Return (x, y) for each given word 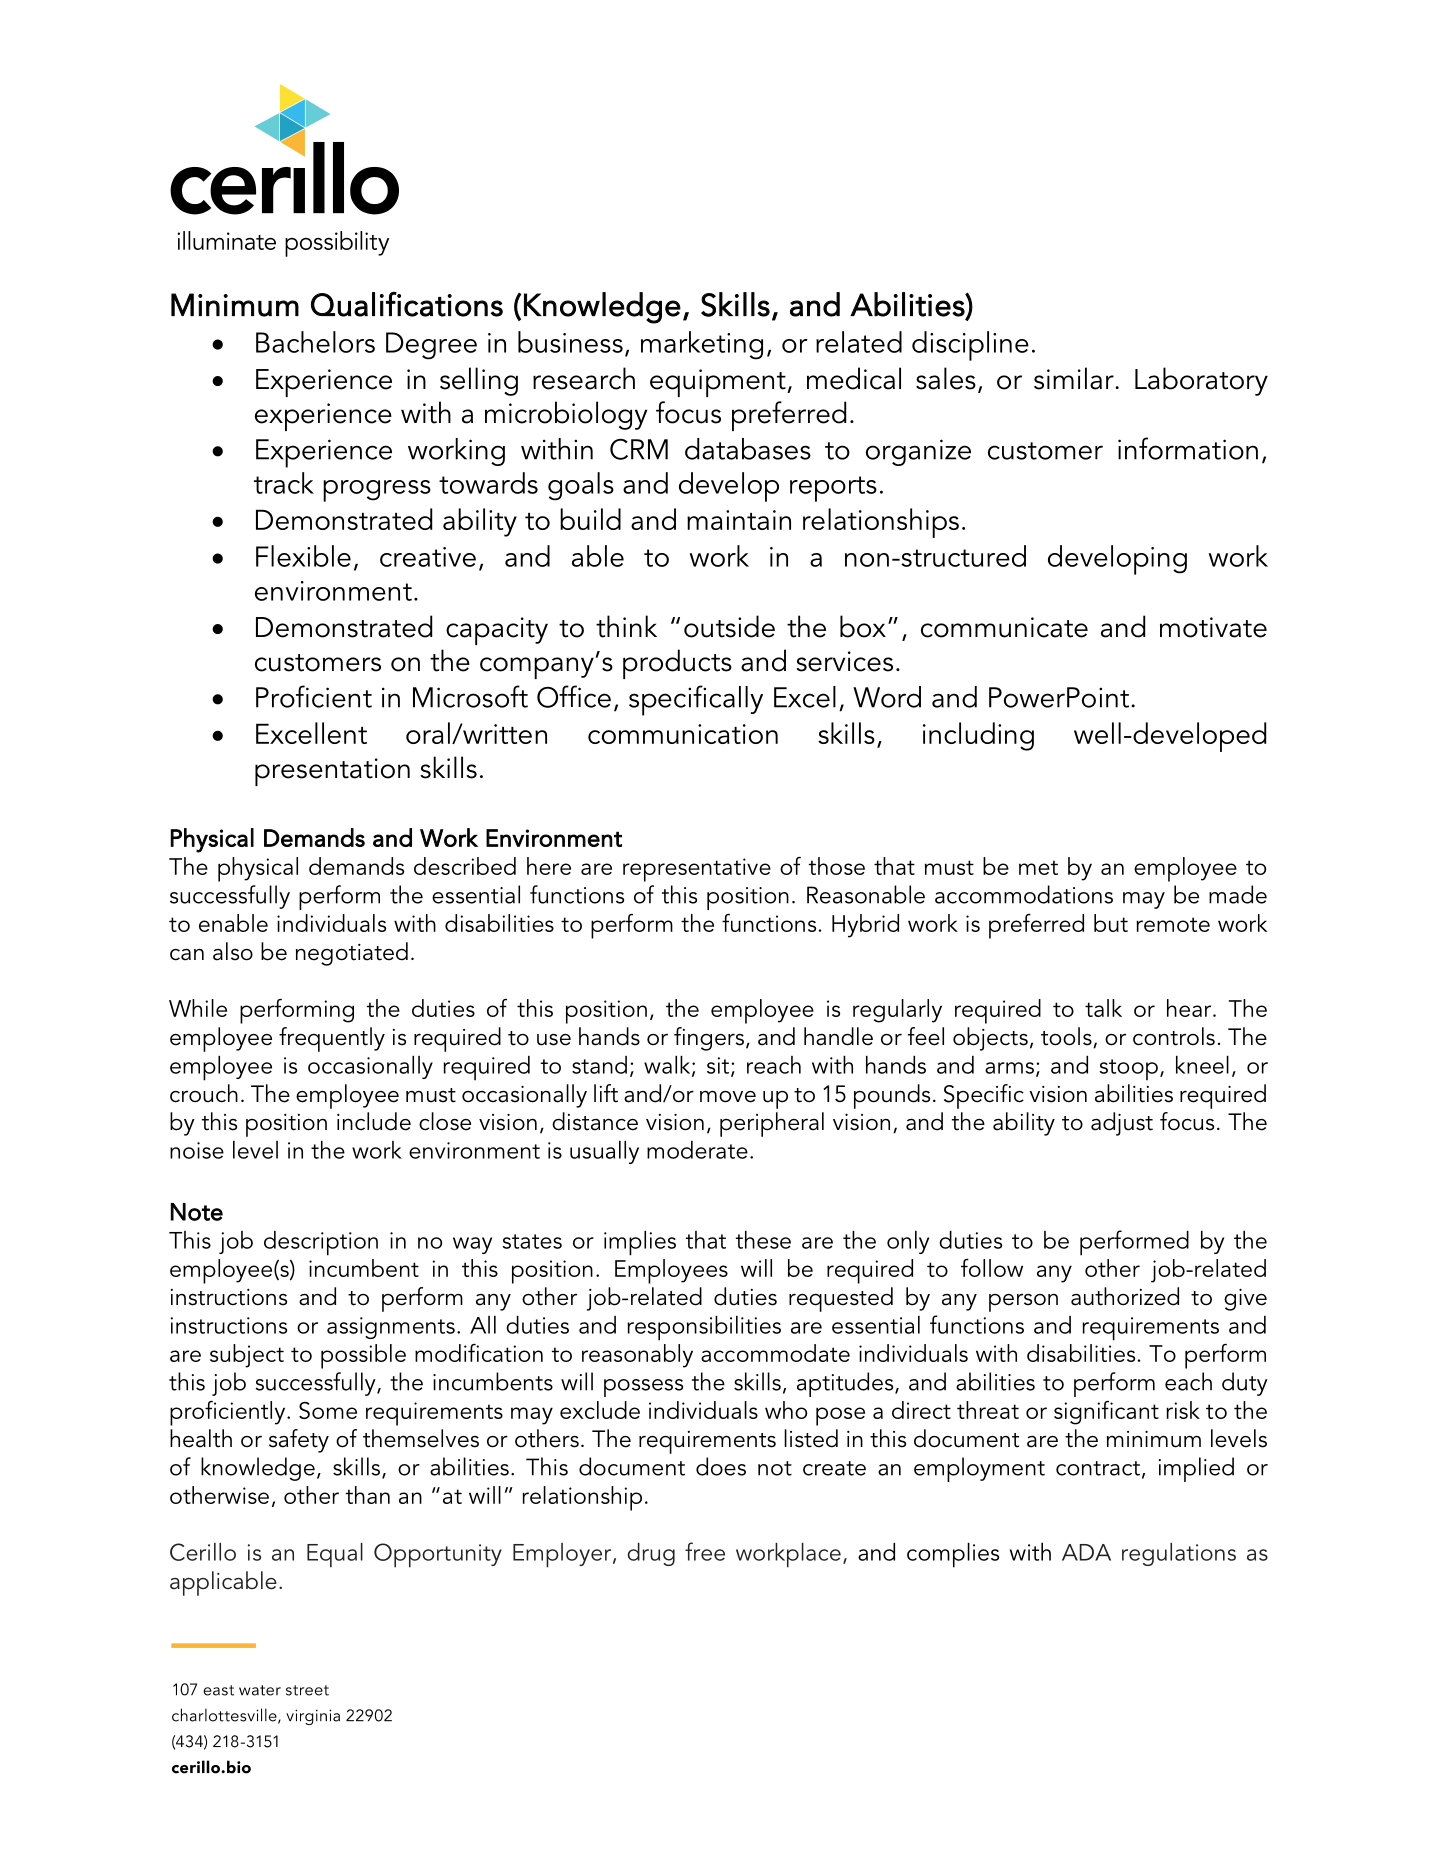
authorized (1125, 1296)
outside (729, 626)
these (763, 1240)
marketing (702, 345)
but (1111, 923)
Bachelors (315, 342)
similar (1075, 378)
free (705, 1551)
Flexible (303, 556)
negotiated (352, 954)
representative (697, 870)
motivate (1213, 627)
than (368, 1495)
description (321, 1243)
